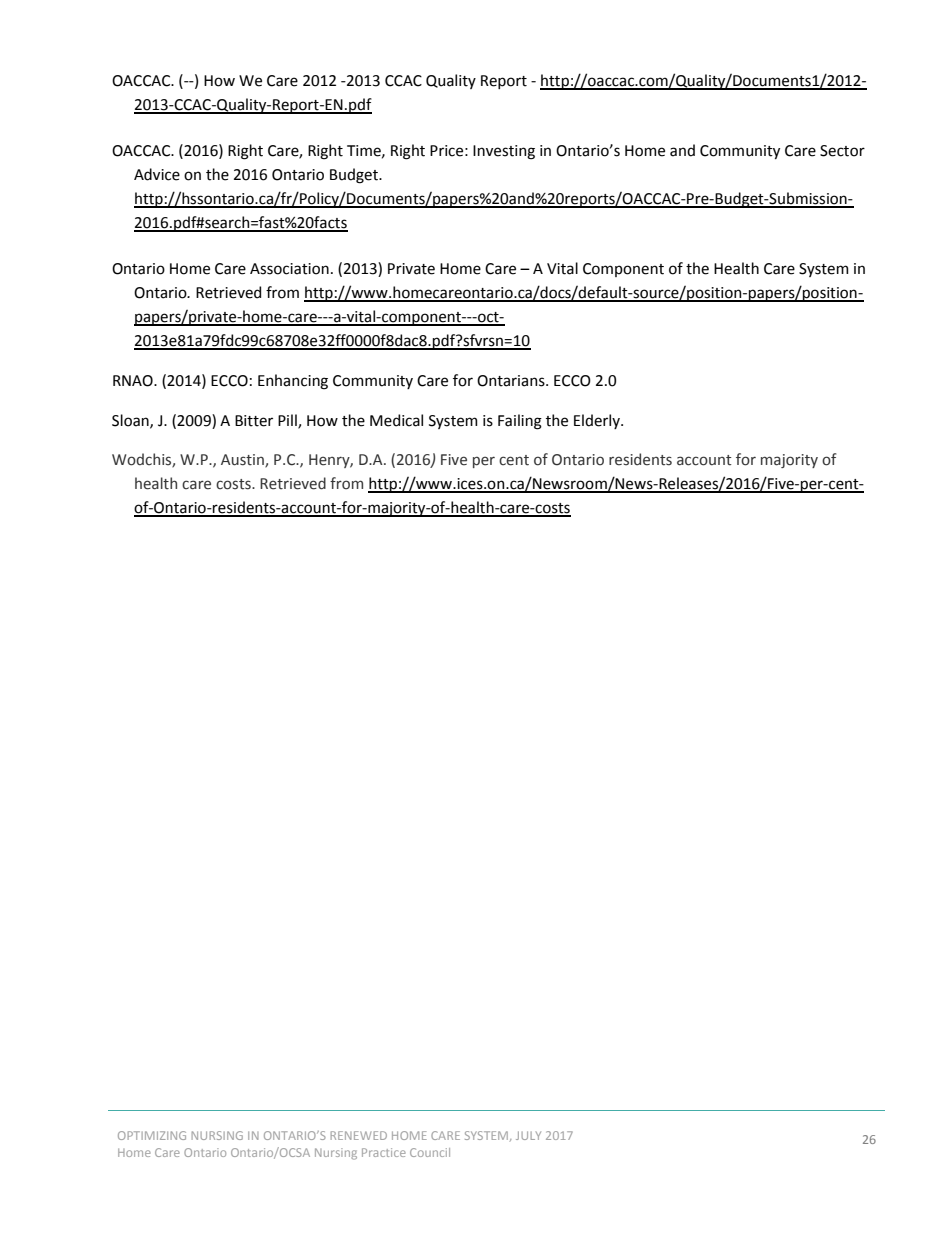 The width and height of the document is (952, 1233). Describe the element at coordinates (504, 152) in the document. I see `Investing` at that location.
